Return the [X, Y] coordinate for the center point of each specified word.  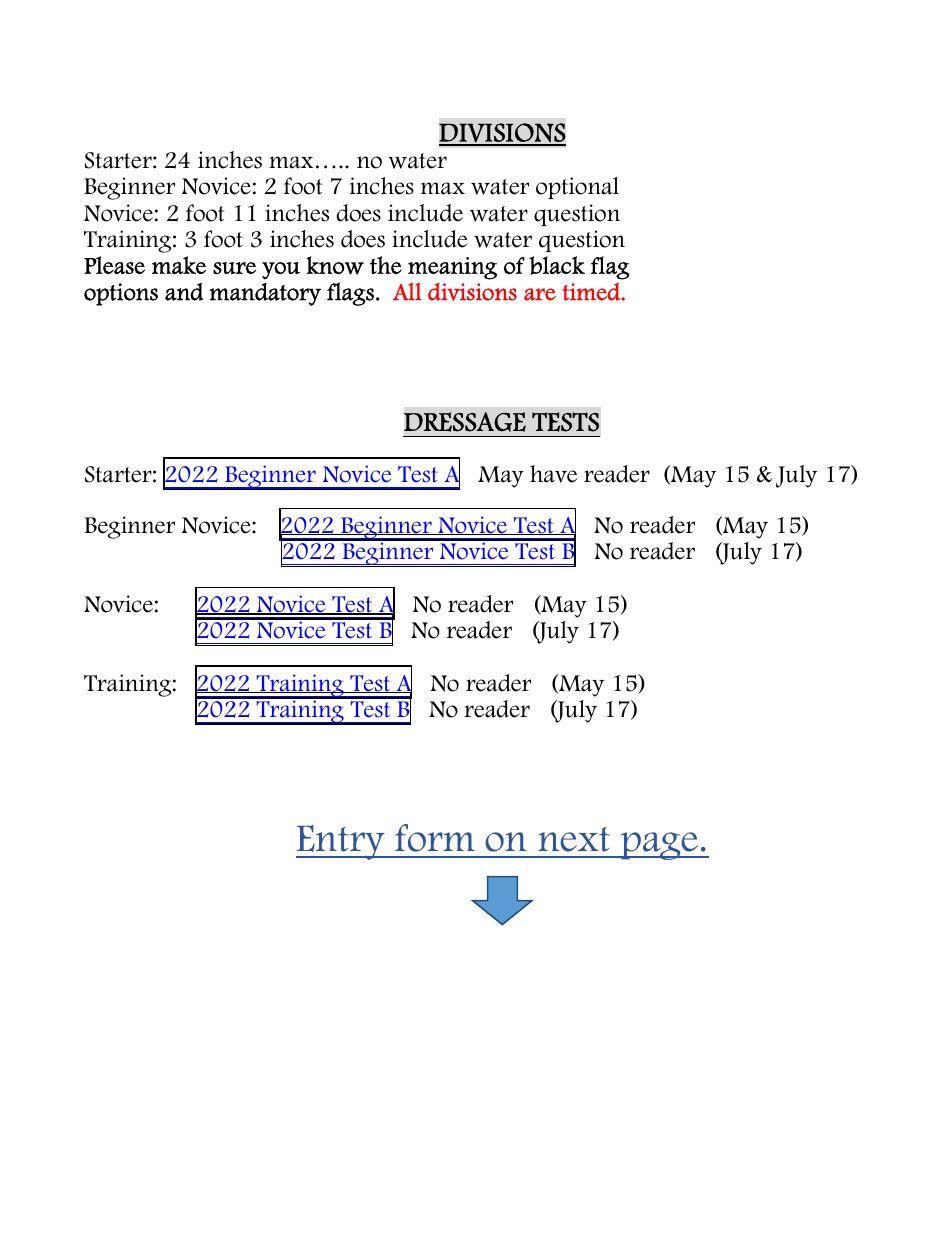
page [659, 846]
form [435, 838]
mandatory [265, 294]
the [386, 265]
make [179, 265]
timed [592, 292]
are [540, 294]
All [407, 291]
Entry [341, 842]
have [553, 474]
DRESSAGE [465, 422]
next [574, 839]
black [557, 265]
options [121, 294]
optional [577, 188]
